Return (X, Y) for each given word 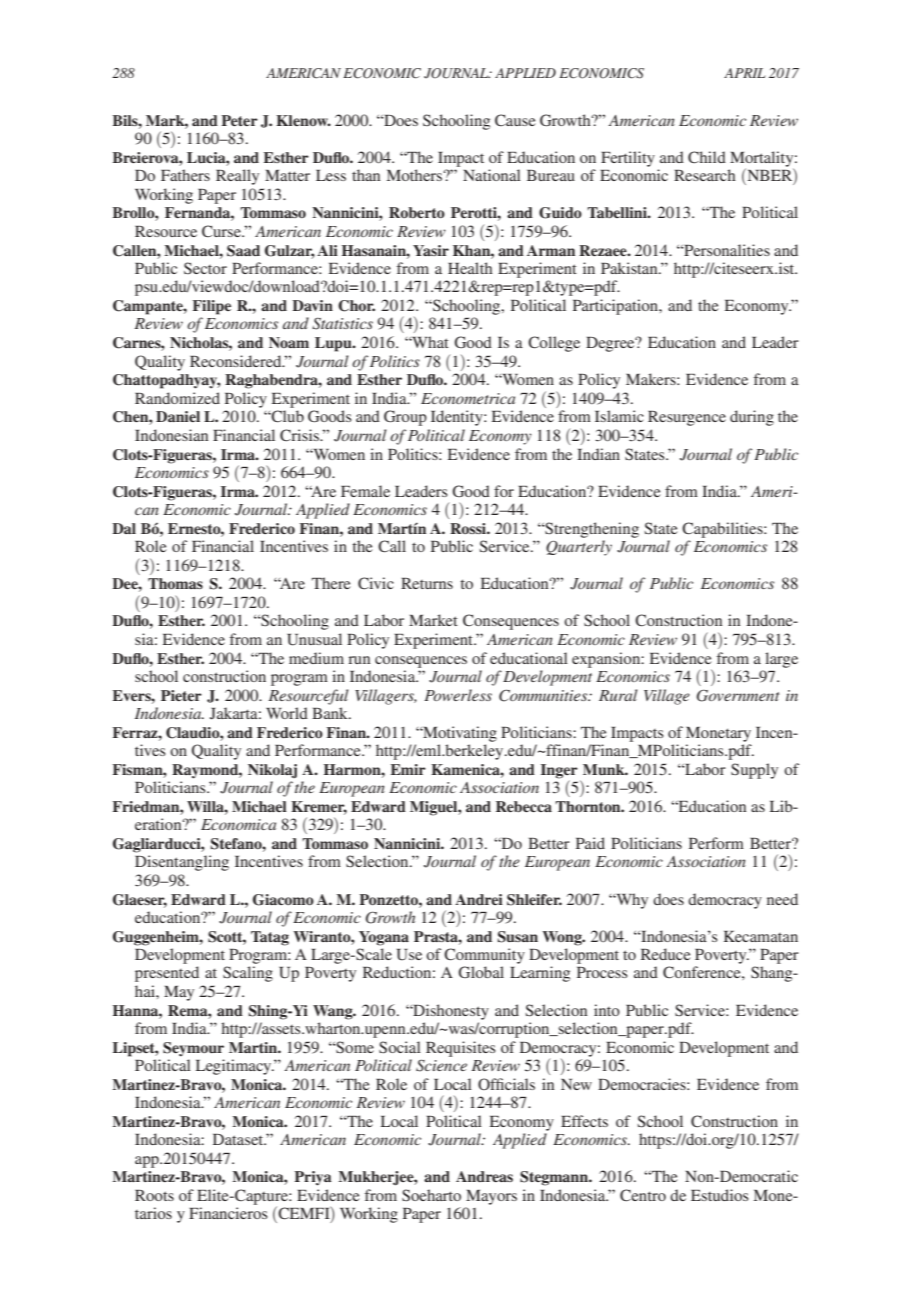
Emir (408, 769)
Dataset (239, 1139)
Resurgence (687, 418)
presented (167, 974)
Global (481, 972)
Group (405, 418)
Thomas (175, 583)
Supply (754, 771)
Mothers (414, 175)
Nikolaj (272, 771)
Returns (427, 583)
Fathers (185, 175)
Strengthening (591, 530)
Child (707, 157)
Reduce (666, 954)
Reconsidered (237, 361)
